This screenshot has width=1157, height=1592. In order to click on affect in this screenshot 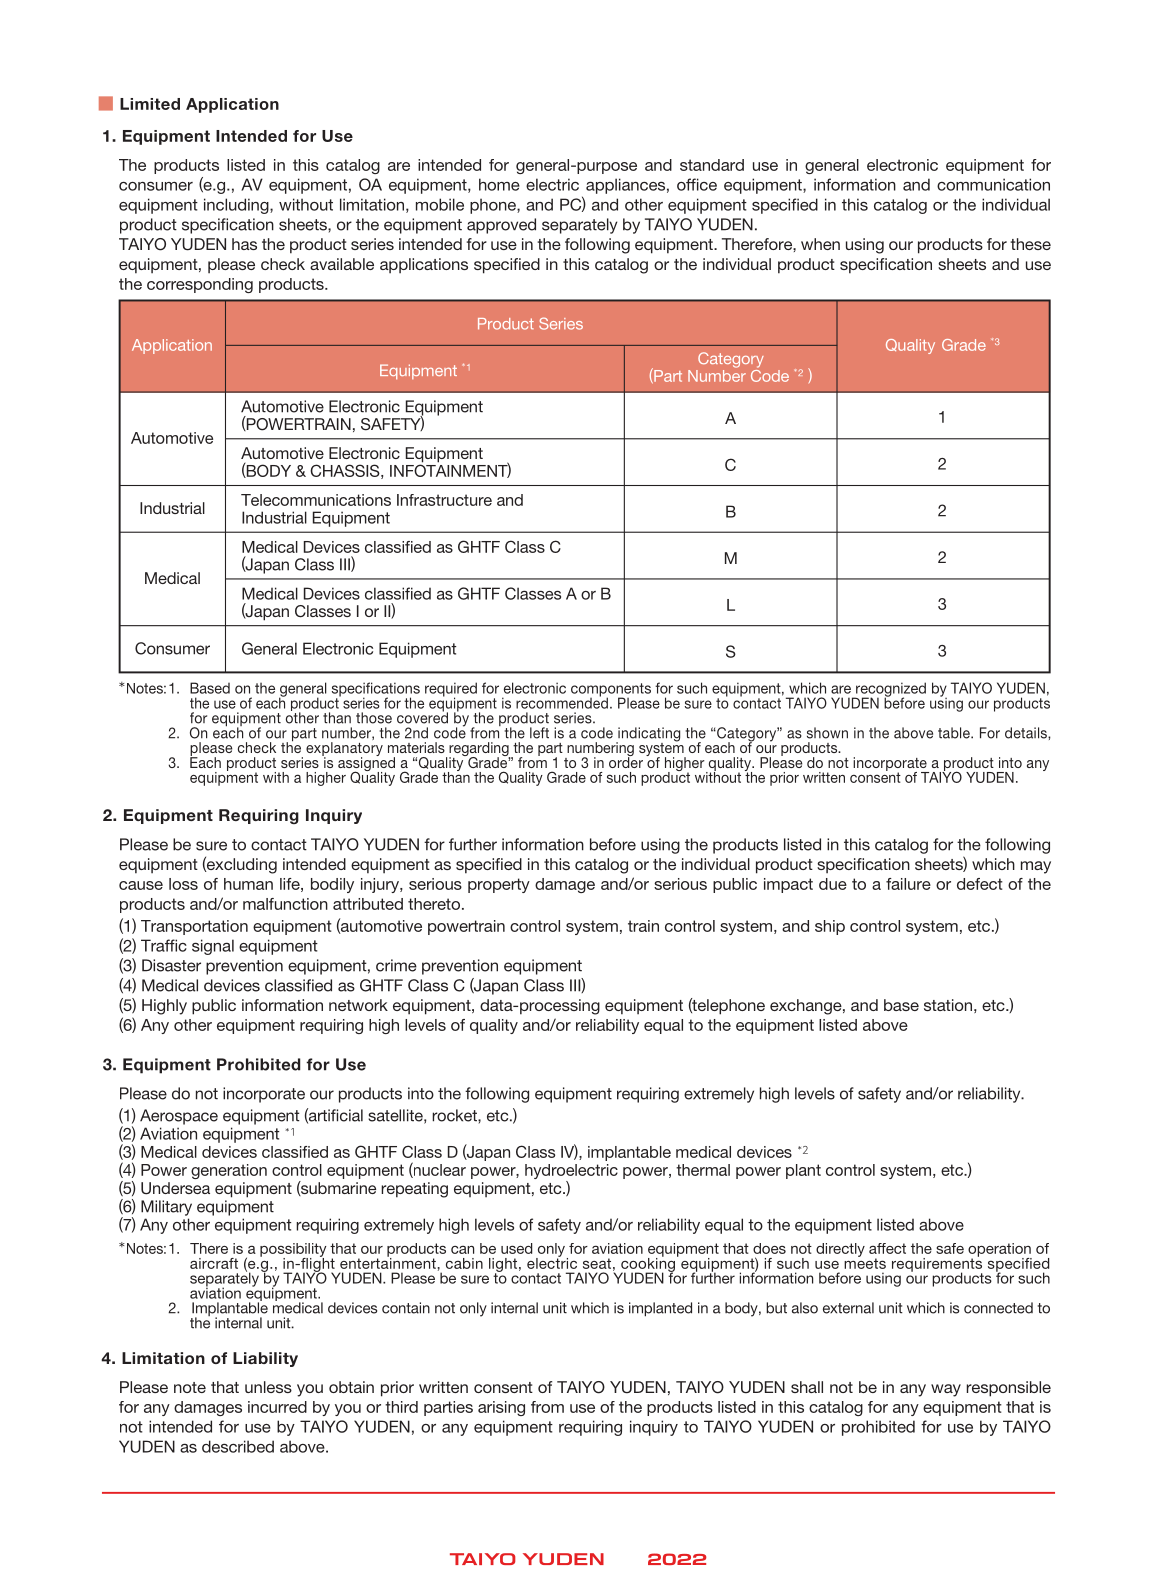, I will do `click(887, 1248)`.
